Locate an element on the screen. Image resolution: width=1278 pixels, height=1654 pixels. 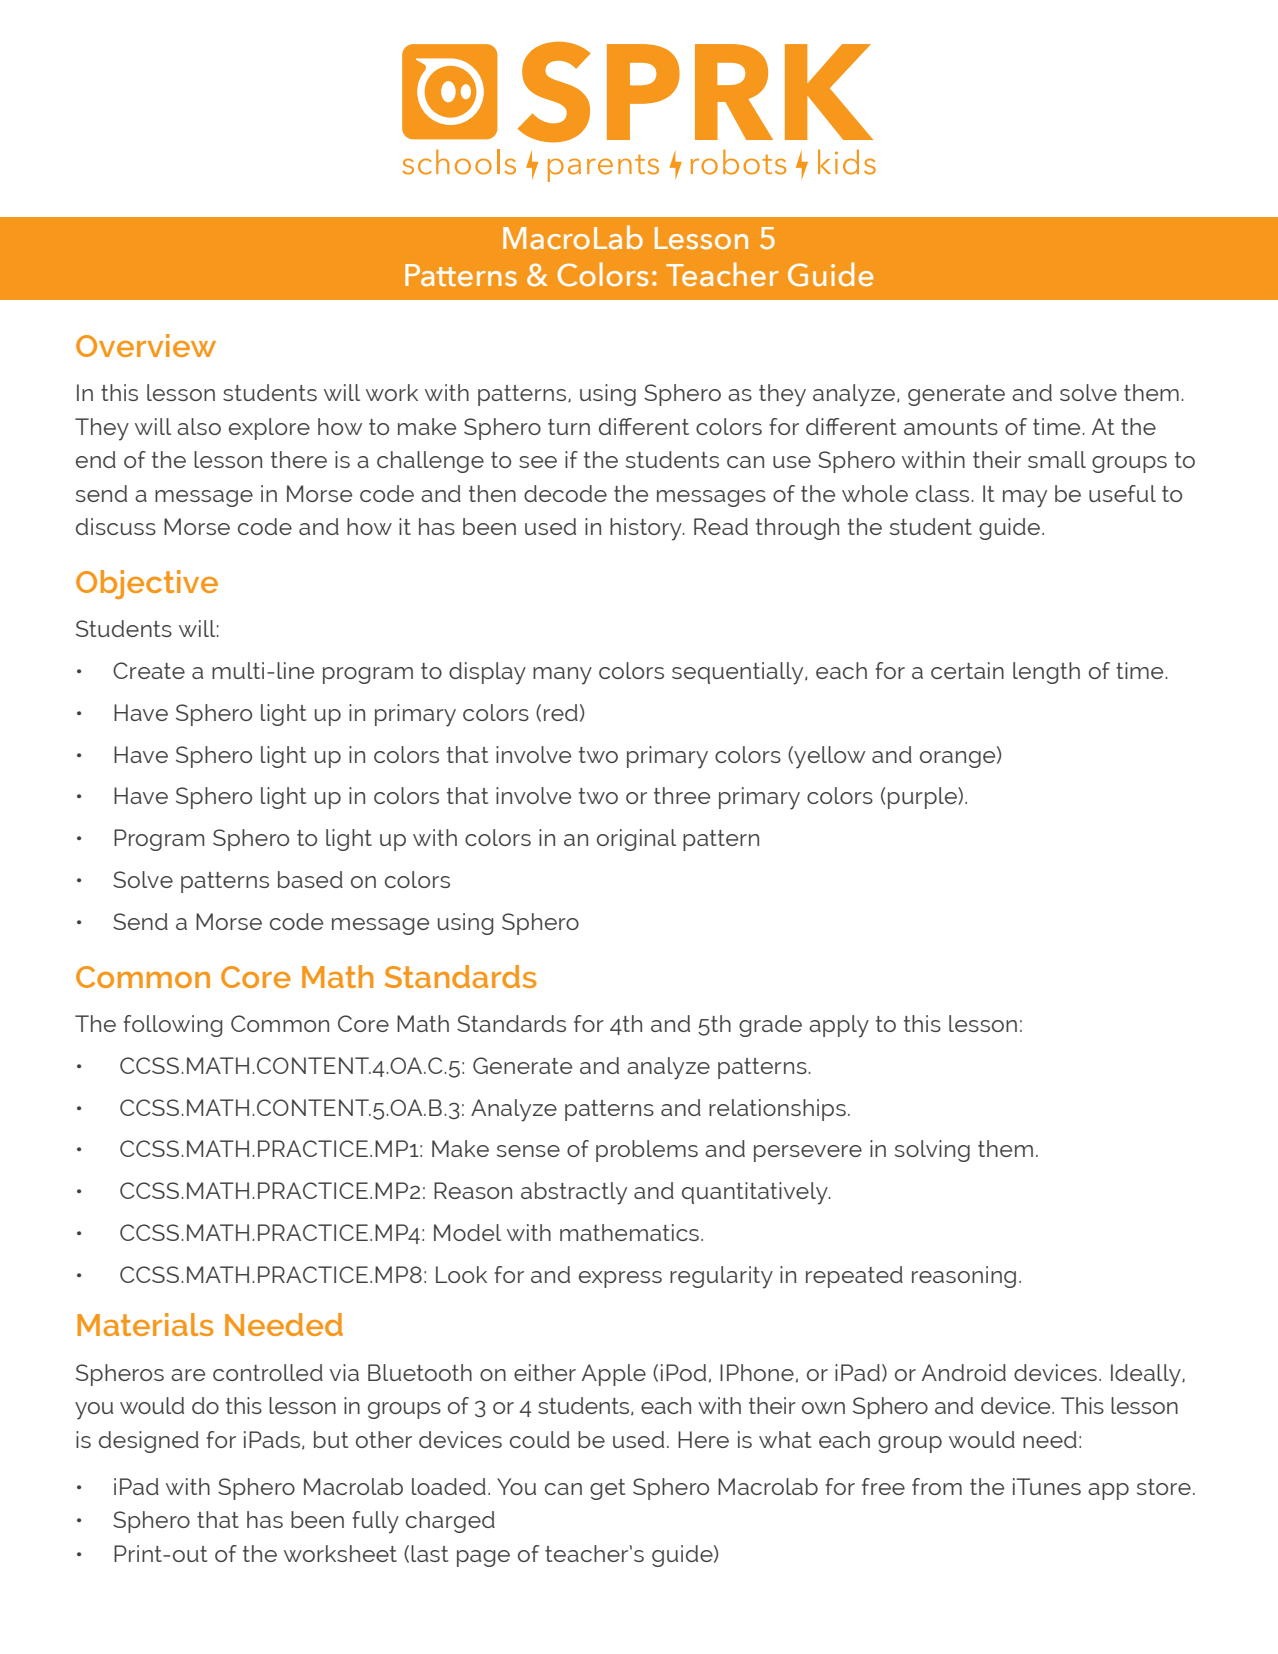
fully is located at coordinates (375, 1522).
